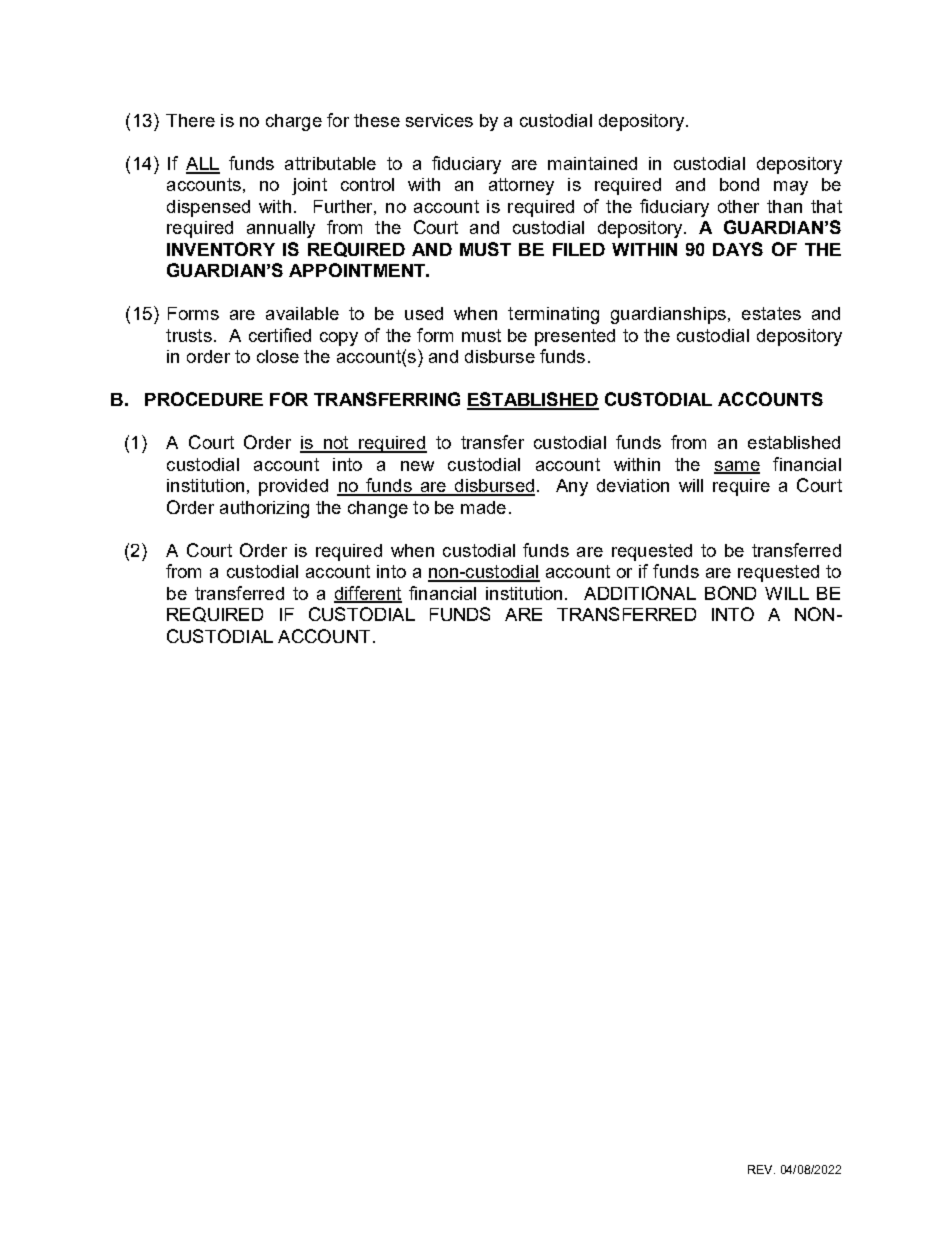 Image resolution: width=952 pixels, height=1233 pixels. Describe the element at coordinates (294, 122) in the document. I see `charge` at that location.
